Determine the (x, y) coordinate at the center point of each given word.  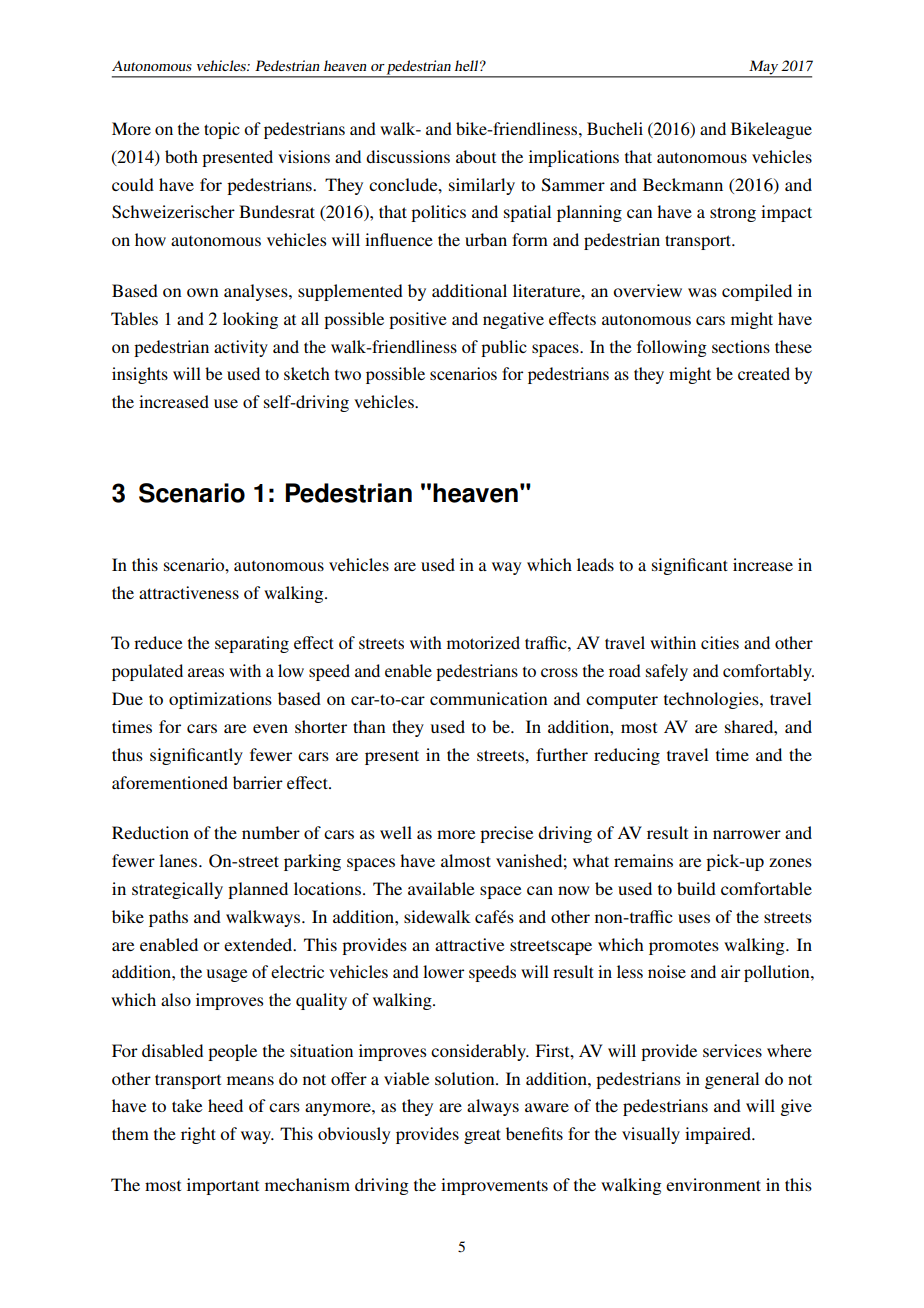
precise (506, 834)
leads (595, 564)
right (198, 1135)
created (764, 373)
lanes (179, 860)
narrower (747, 834)
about (476, 156)
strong (733, 214)
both (181, 156)
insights (140, 375)
